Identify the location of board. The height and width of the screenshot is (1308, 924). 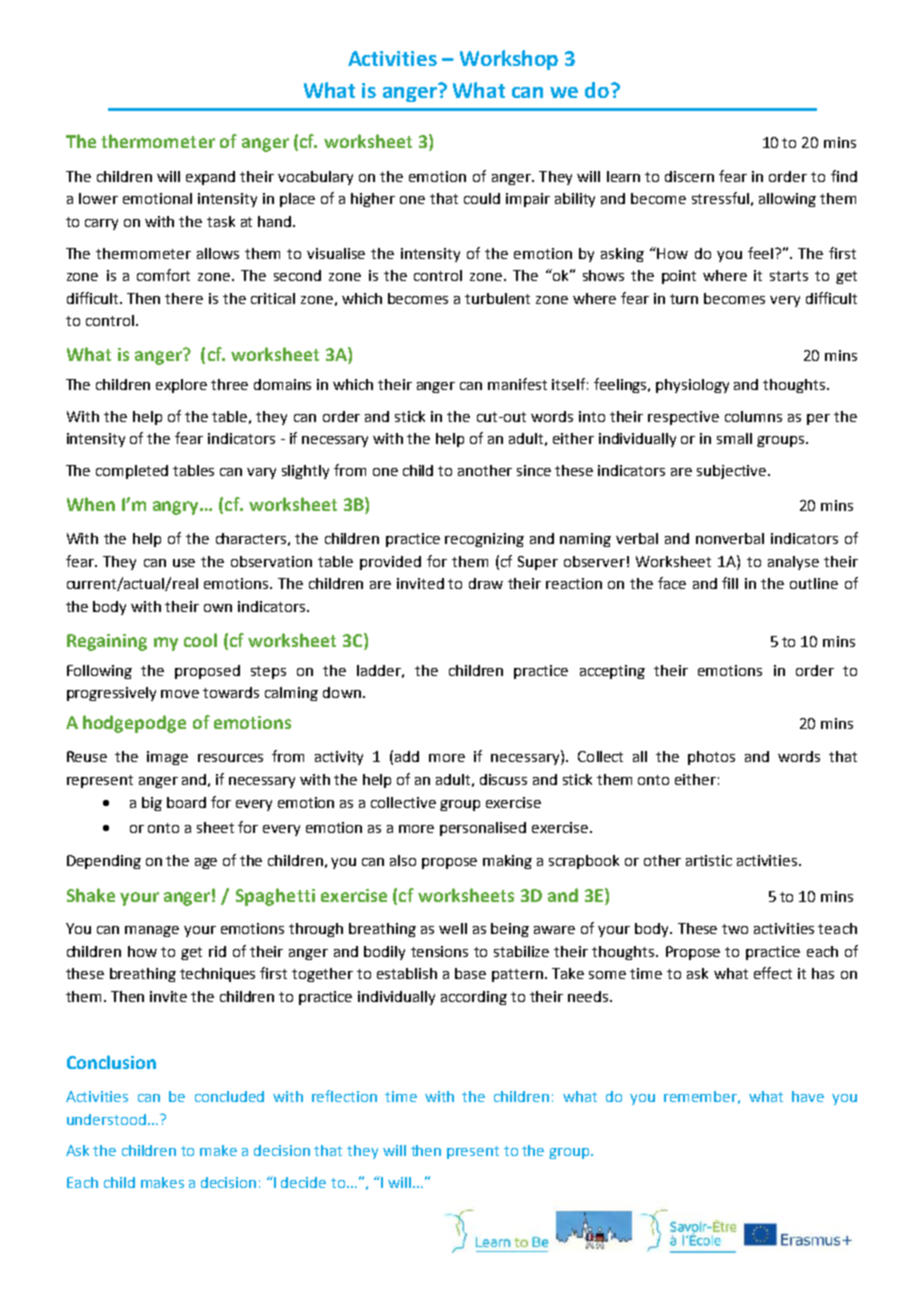
(186, 802).
